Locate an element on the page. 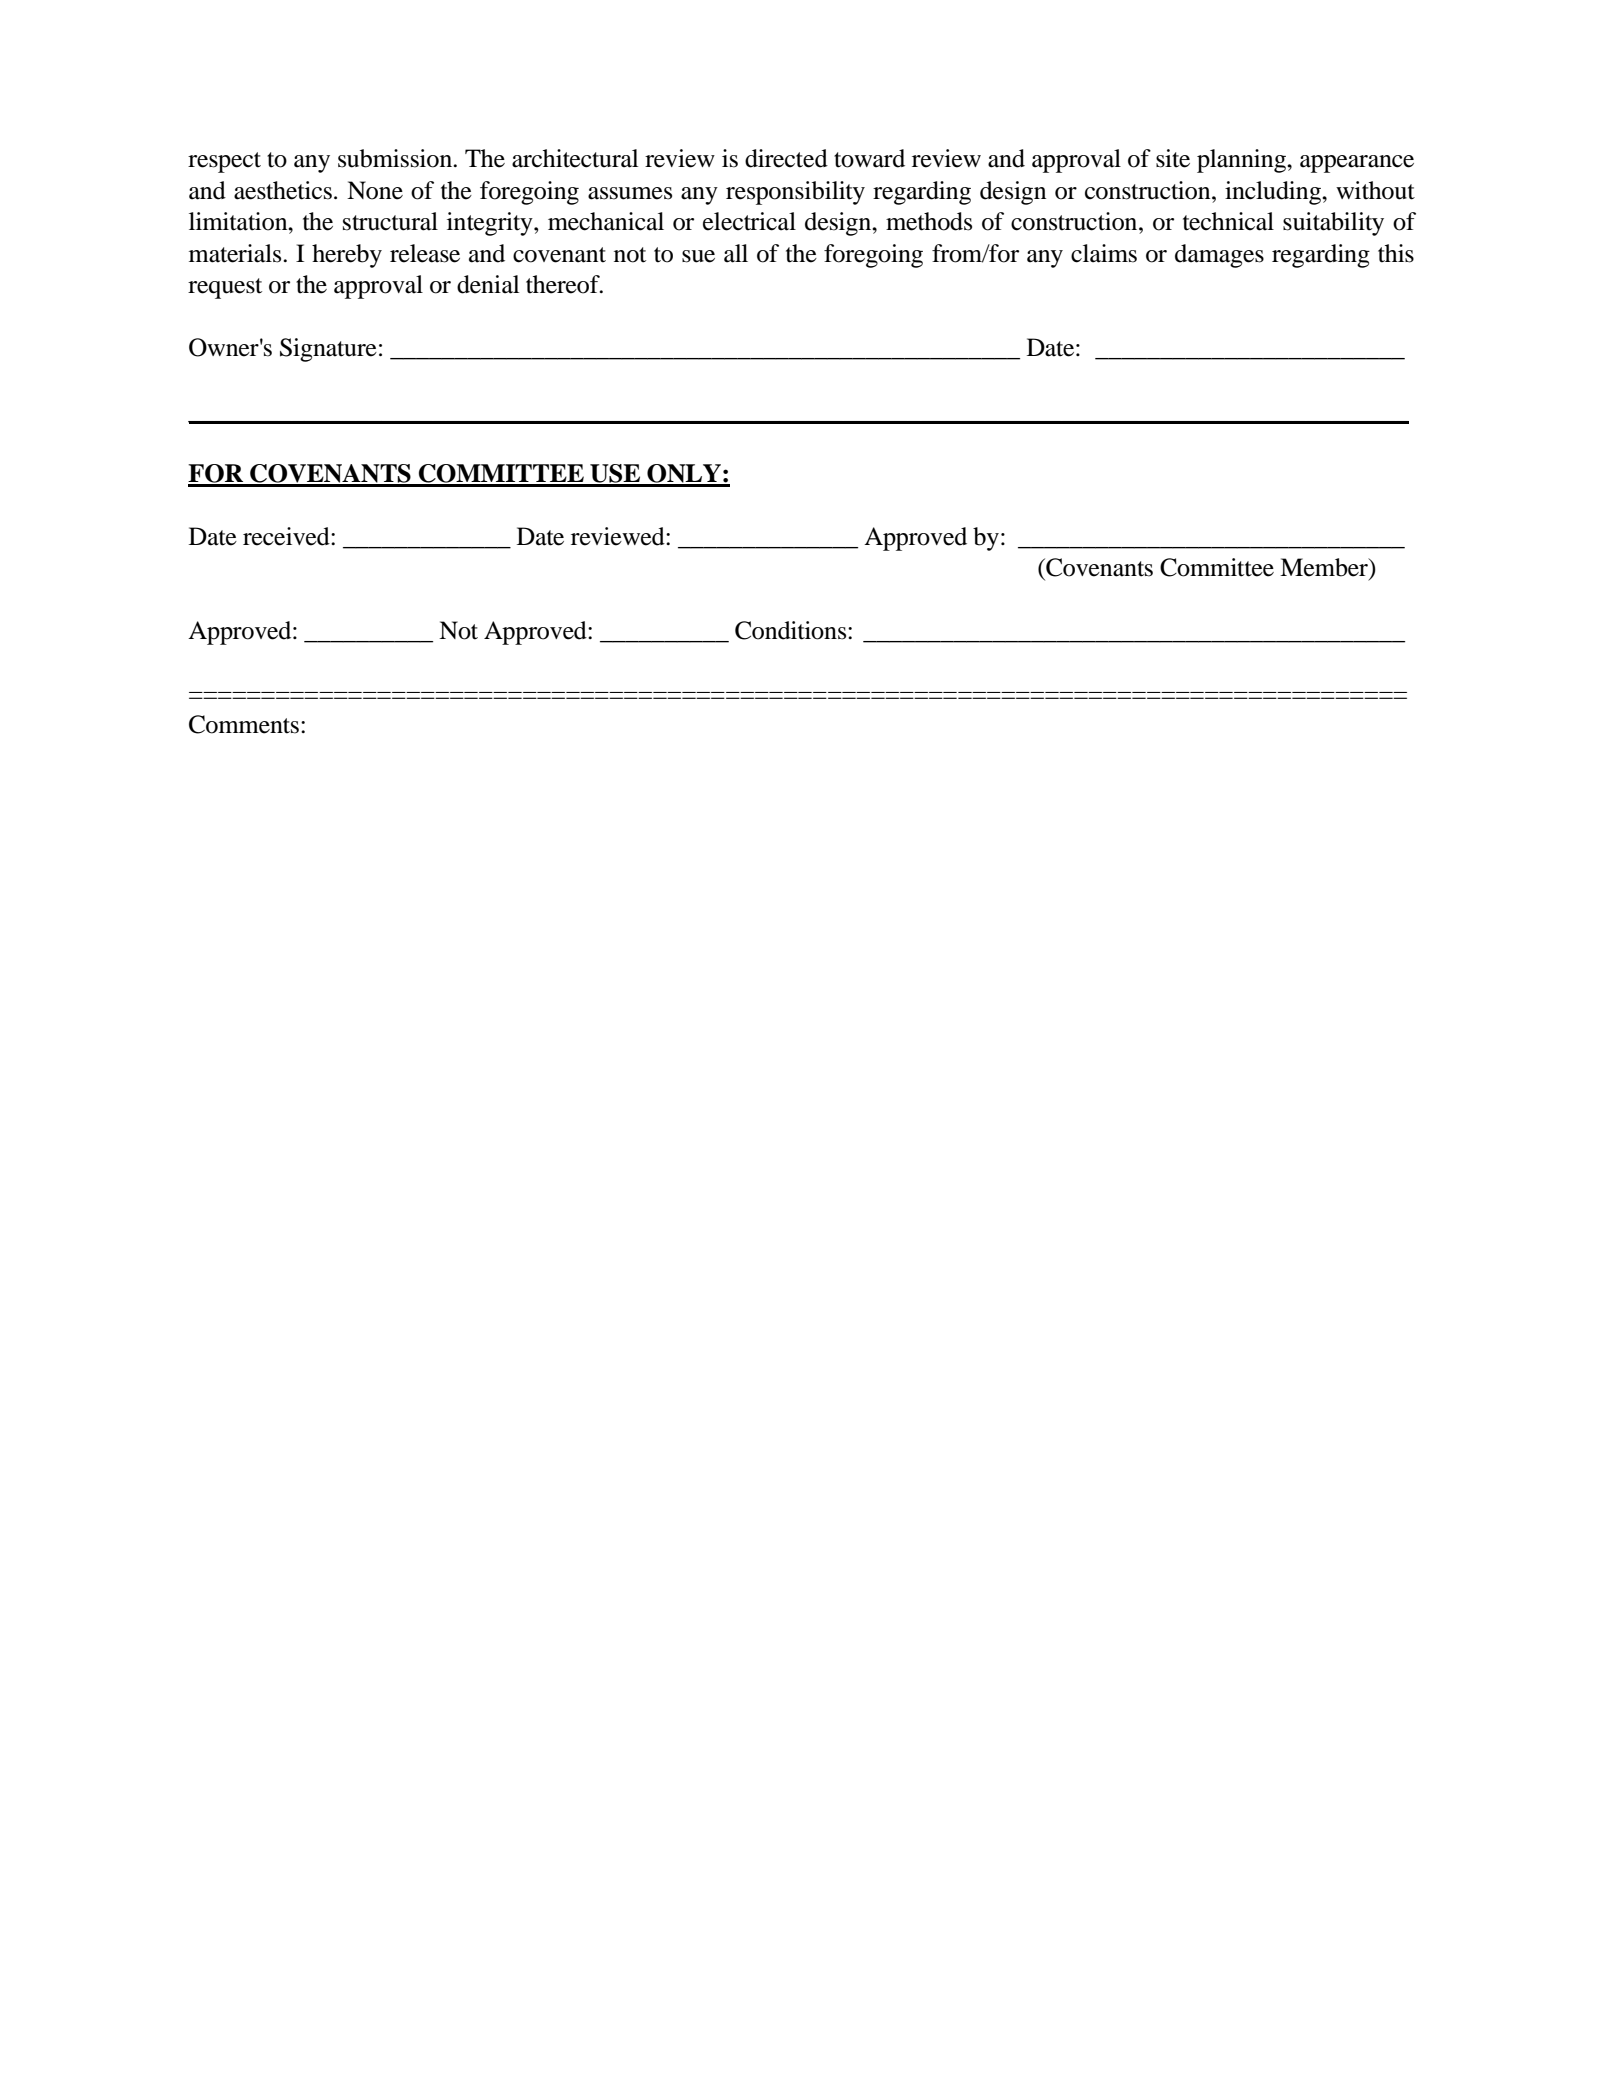 The height and width of the image is (2075, 1603). Member is located at coordinates (1325, 568).
